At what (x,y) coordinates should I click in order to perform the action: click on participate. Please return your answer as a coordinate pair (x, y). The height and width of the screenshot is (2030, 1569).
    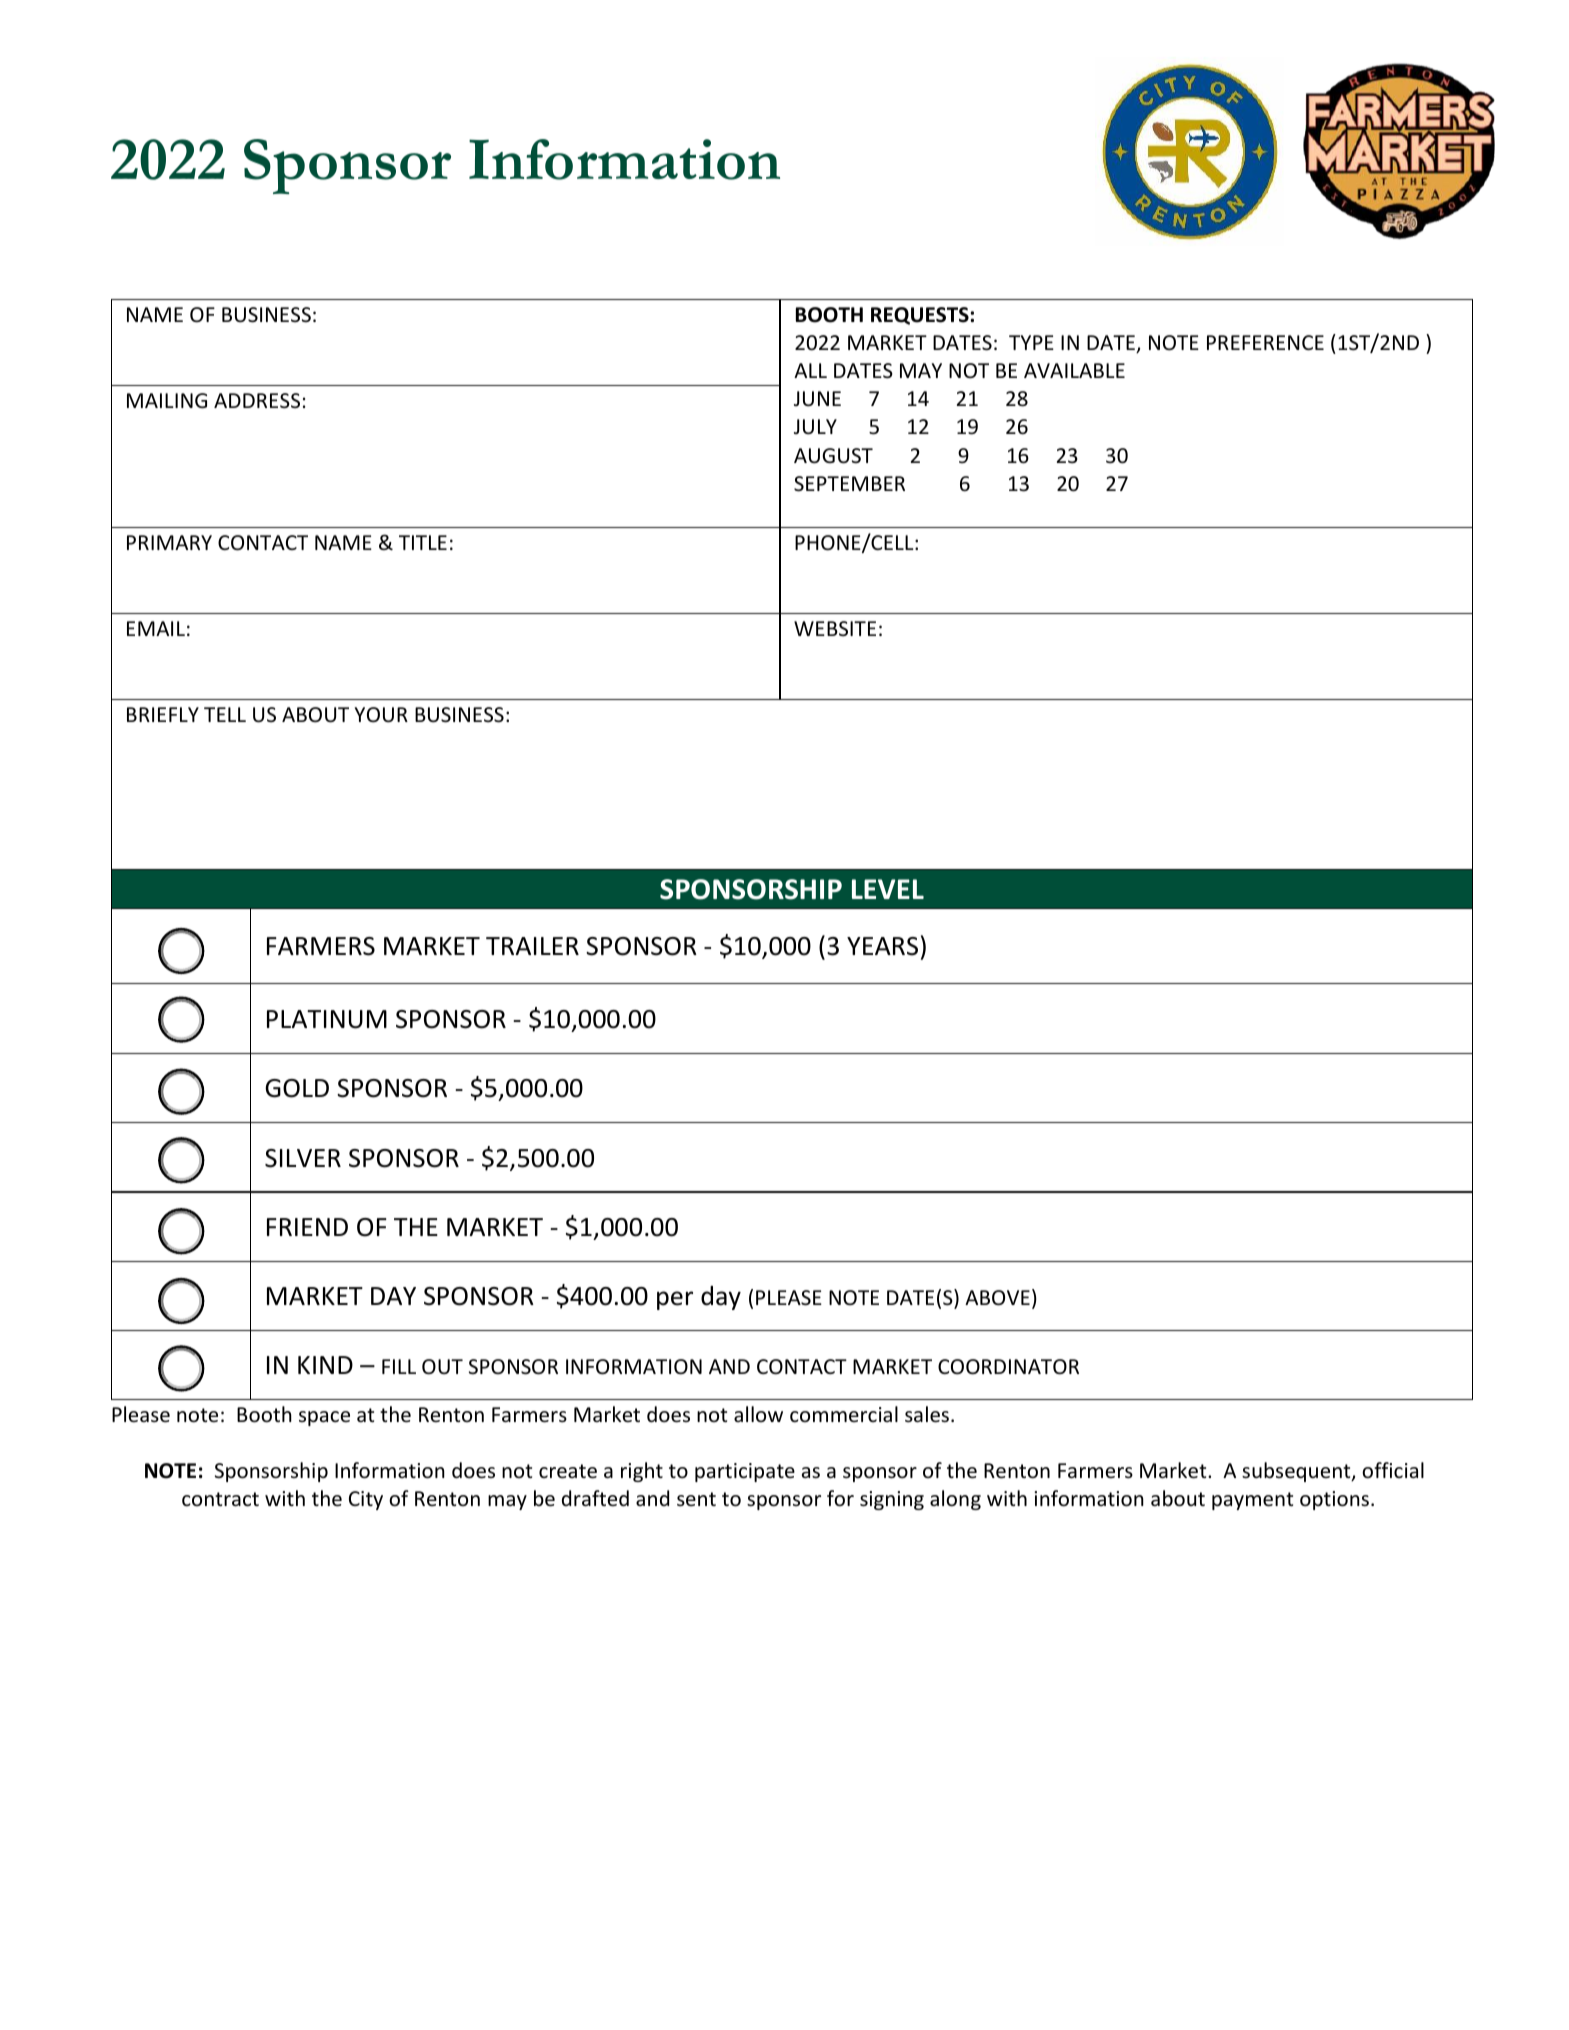
    Looking at the image, I should click on (745, 1472).
